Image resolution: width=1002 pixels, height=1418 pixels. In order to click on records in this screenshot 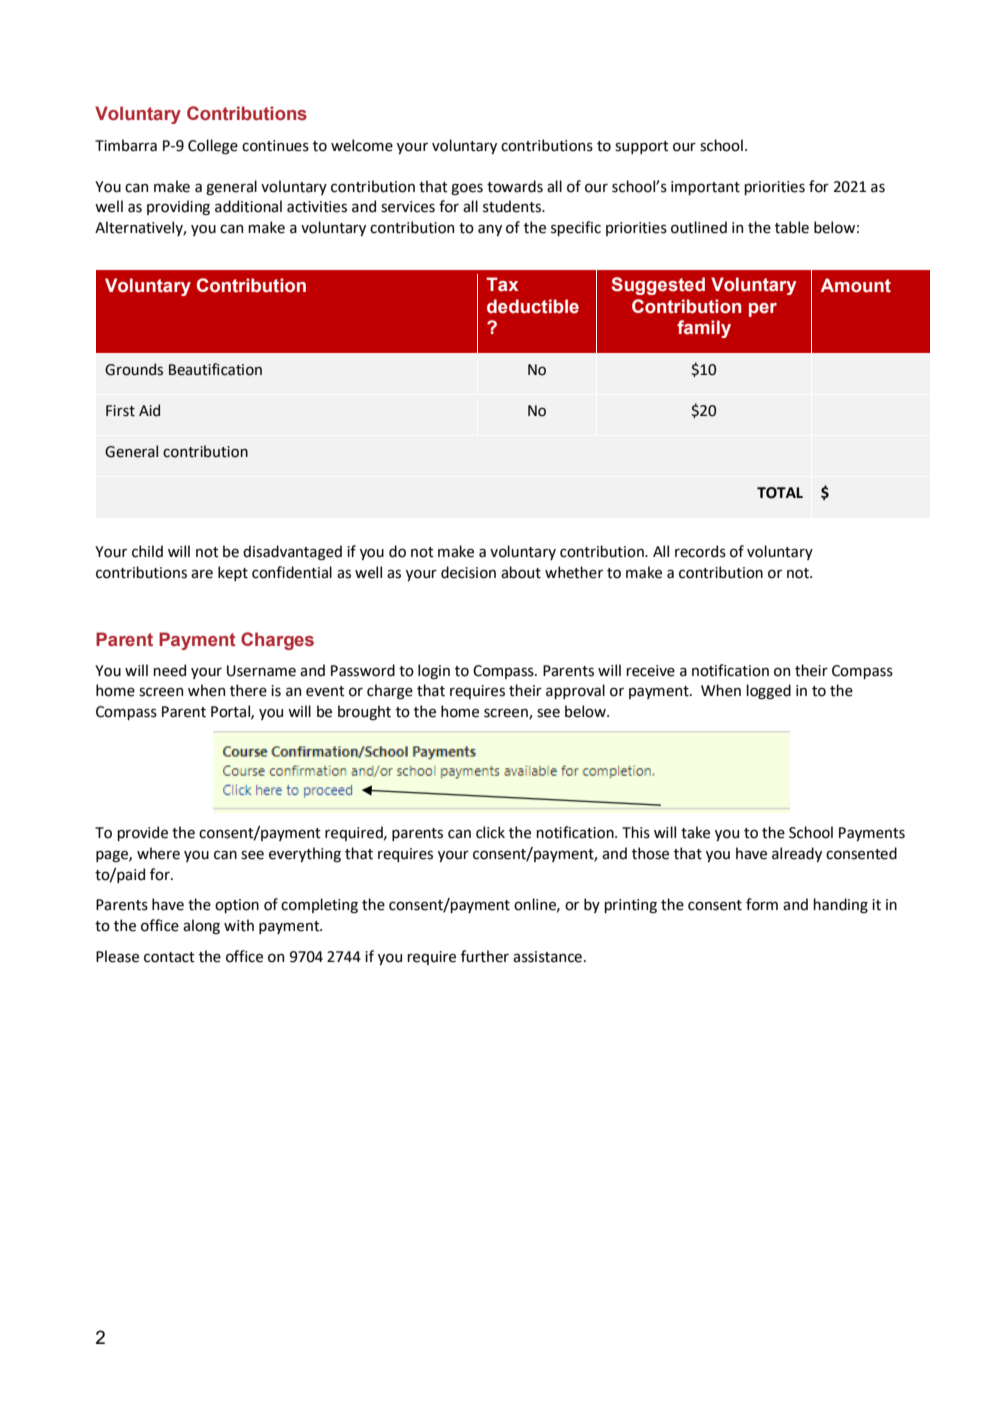, I will do `click(700, 551)`.
